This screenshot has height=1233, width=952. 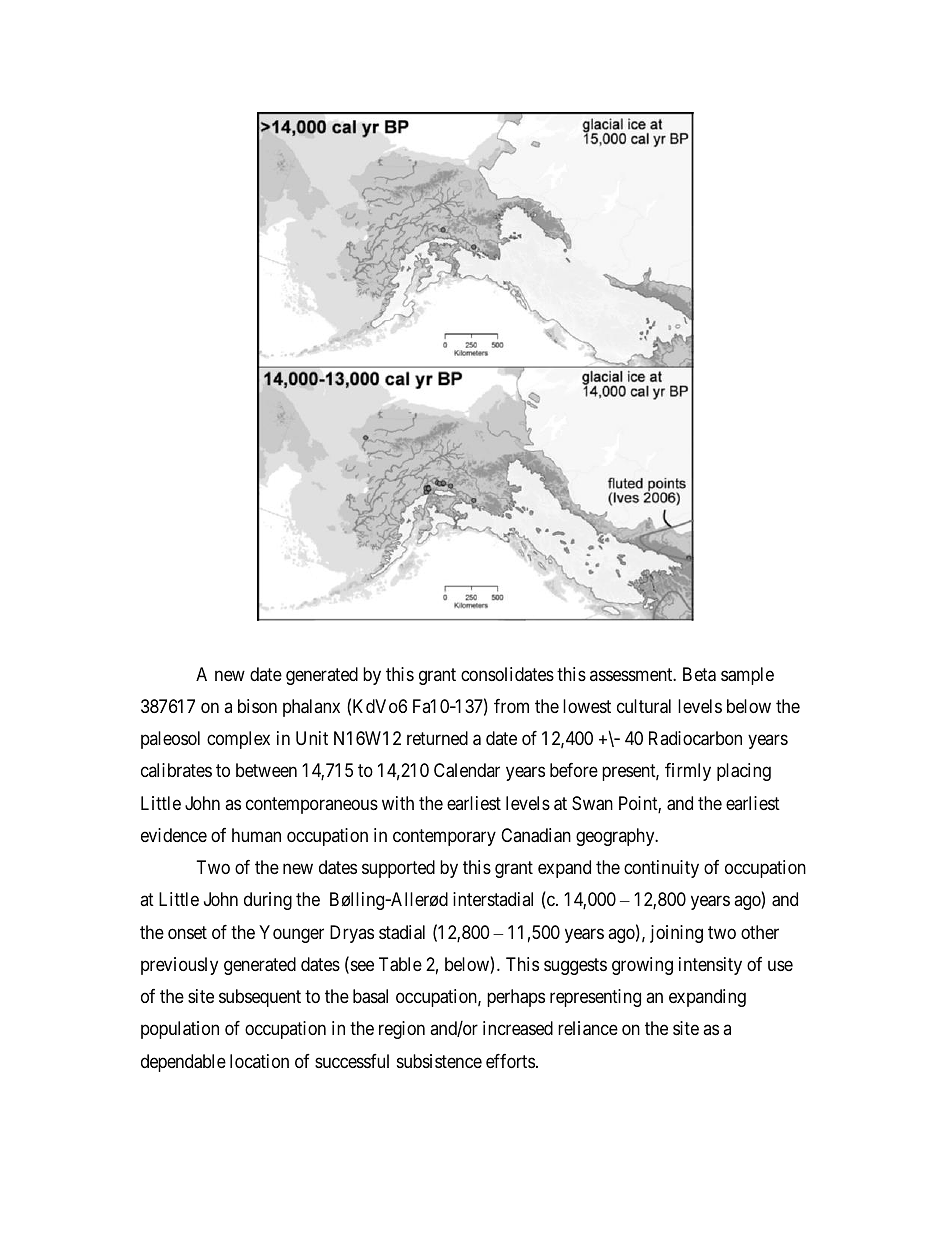 I want to click on Younger, so click(x=291, y=934).
